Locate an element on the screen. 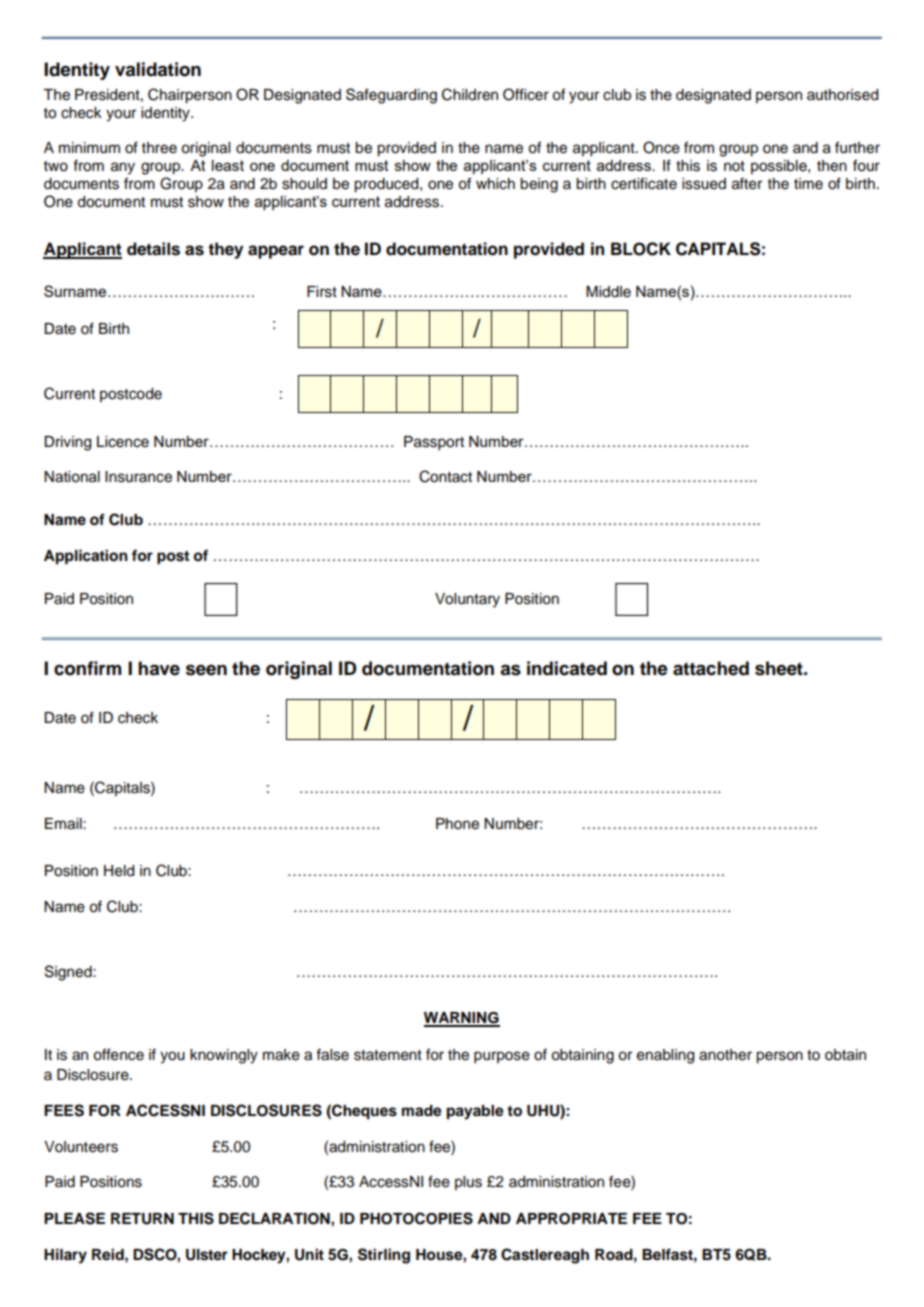  APPROPRIATE is located at coordinates (571, 1219).
